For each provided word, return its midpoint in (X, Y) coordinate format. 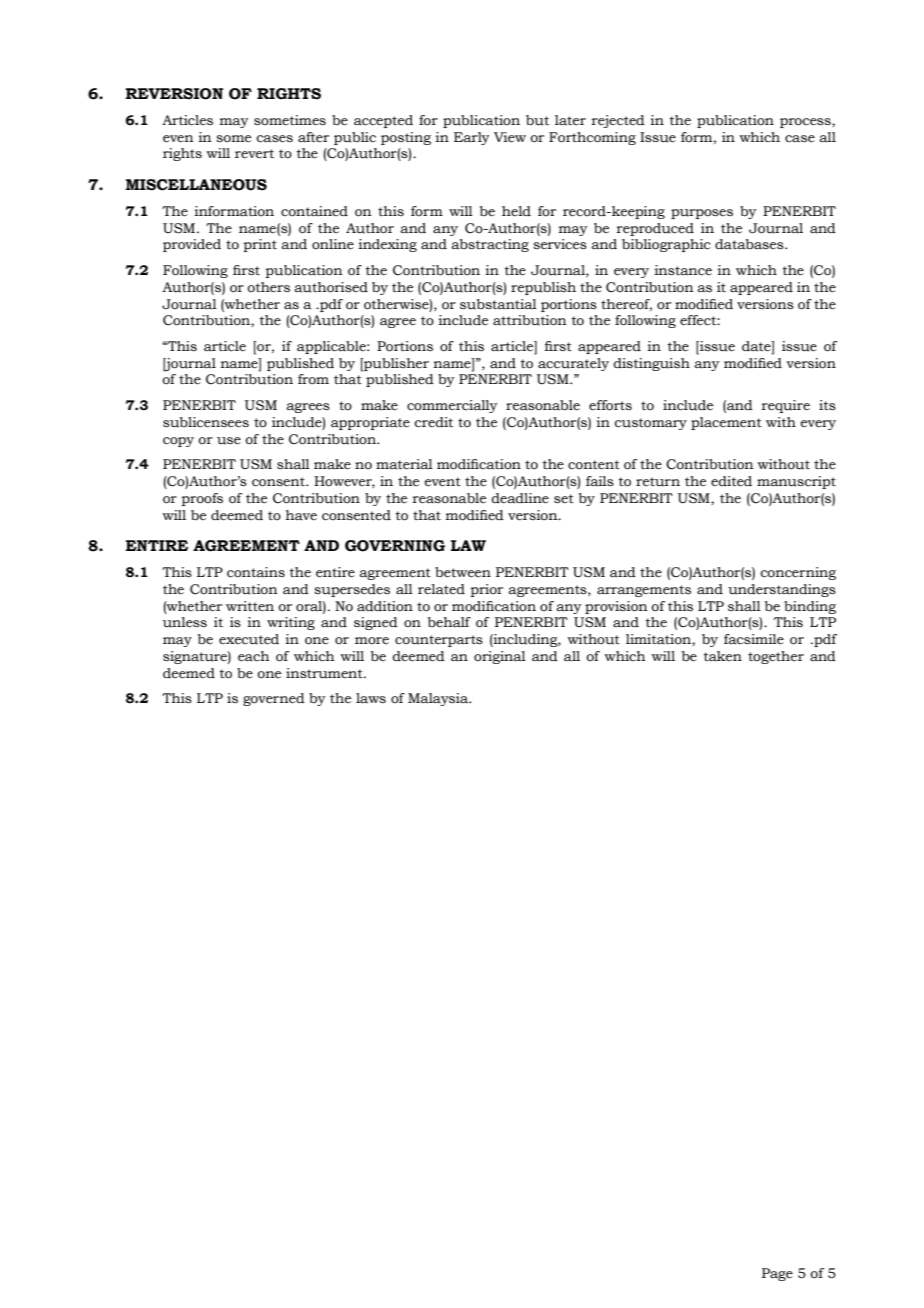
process (806, 123)
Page (777, 1274)
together (776, 657)
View (510, 137)
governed (274, 699)
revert (254, 154)
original (500, 657)
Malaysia (439, 699)
